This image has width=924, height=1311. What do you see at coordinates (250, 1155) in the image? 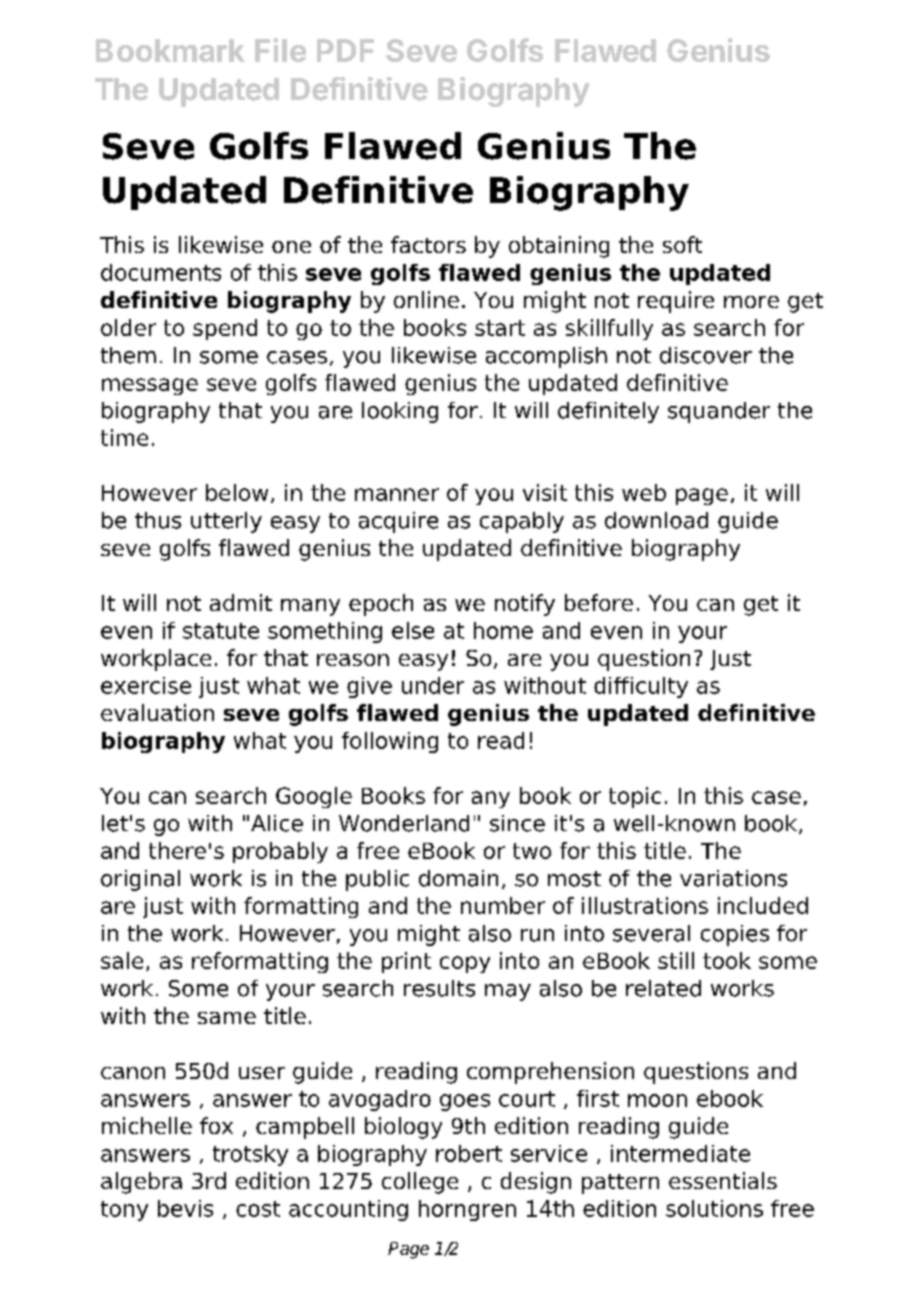
I see `trotsky` at bounding box center [250, 1155].
